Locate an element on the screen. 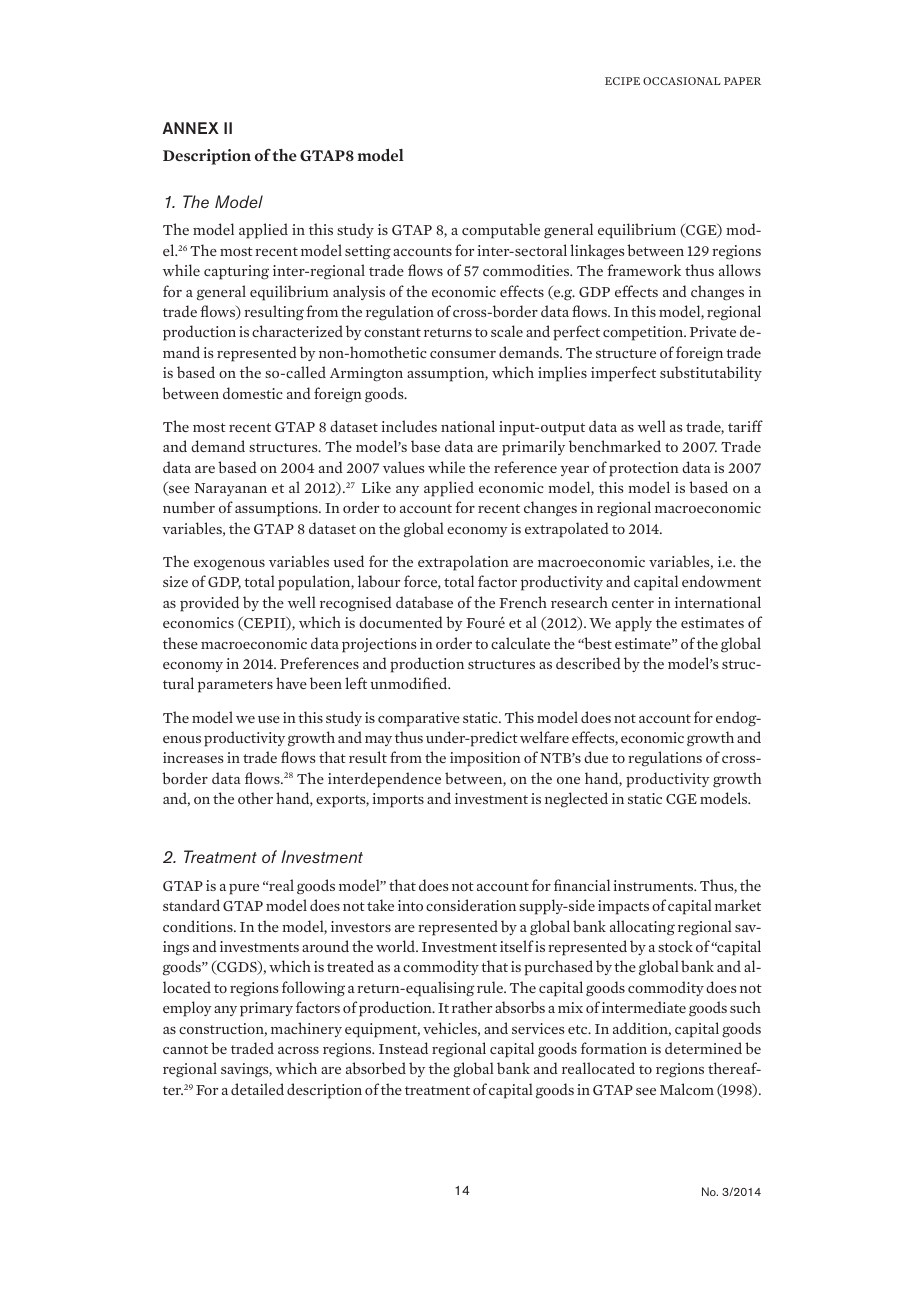 The height and width of the screenshot is (1297, 924). OCCASIONAL is located at coordinates (682, 81).
